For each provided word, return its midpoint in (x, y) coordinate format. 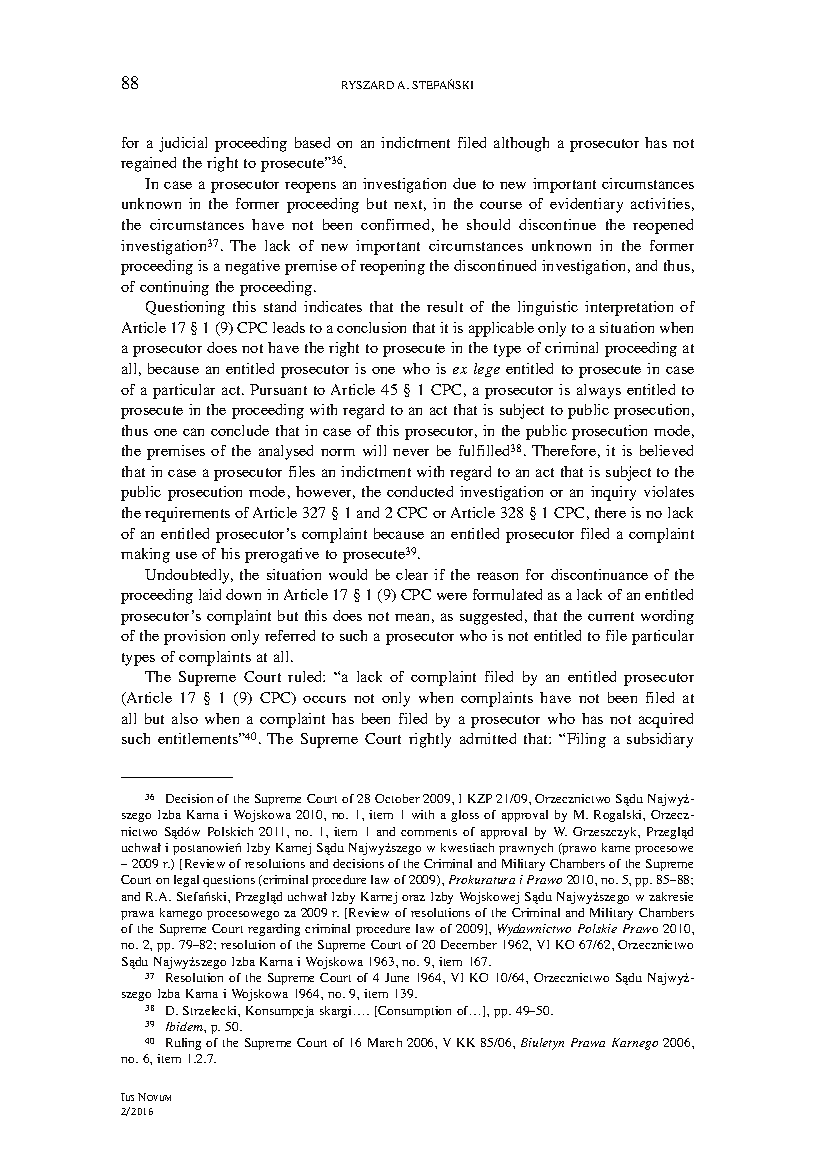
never (411, 452)
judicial (183, 144)
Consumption (414, 1012)
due (464, 183)
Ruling (183, 1044)
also (185, 718)
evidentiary (586, 205)
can (193, 432)
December (469, 944)
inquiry (613, 493)
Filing (586, 740)
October (397, 798)
